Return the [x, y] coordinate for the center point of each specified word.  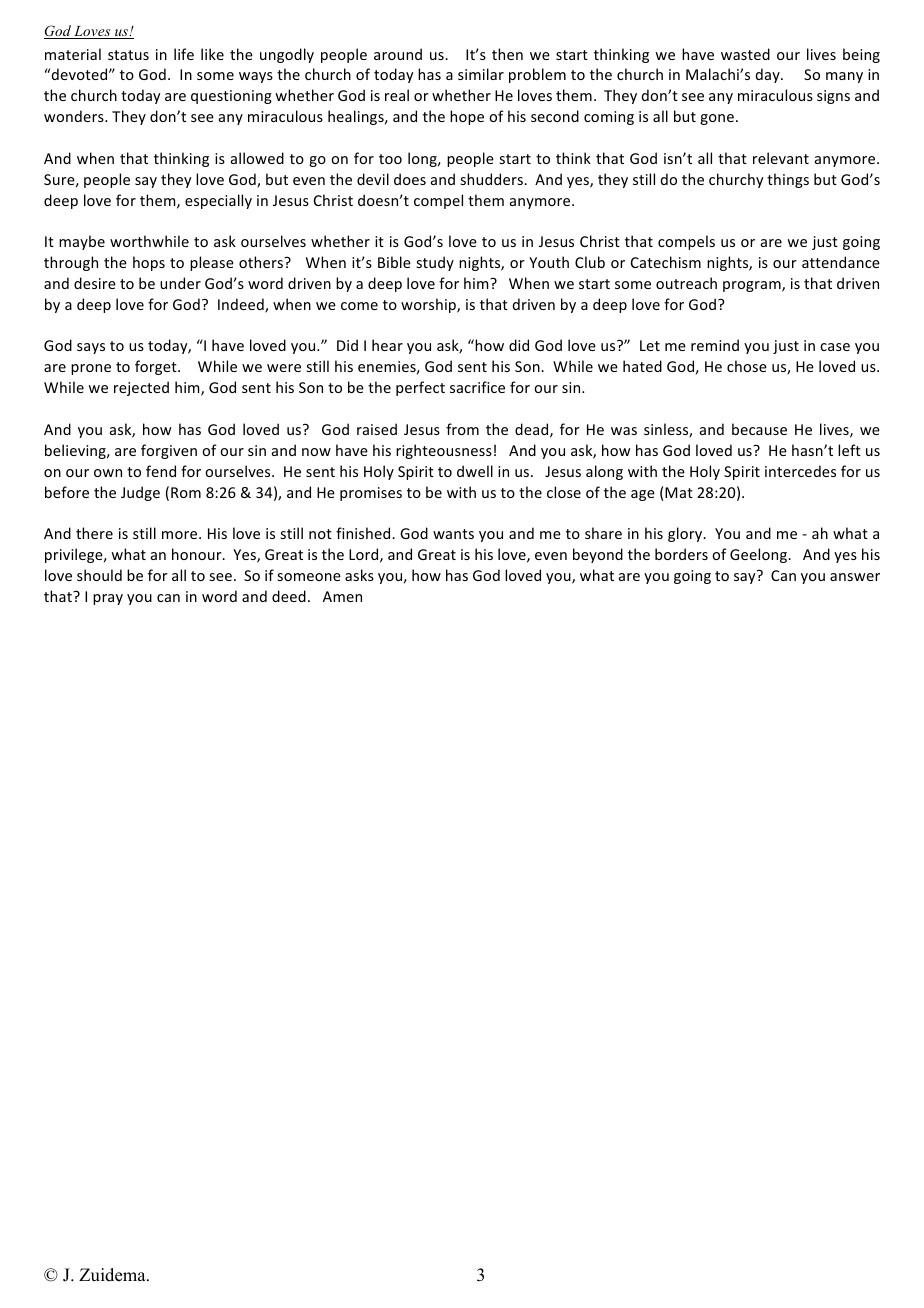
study [435, 263]
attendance [841, 262]
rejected [141, 388]
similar [481, 74]
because [759, 429]
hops [149, 263]
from [462, 429]
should [99, 575]
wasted [745, 54]
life [184, 54]
